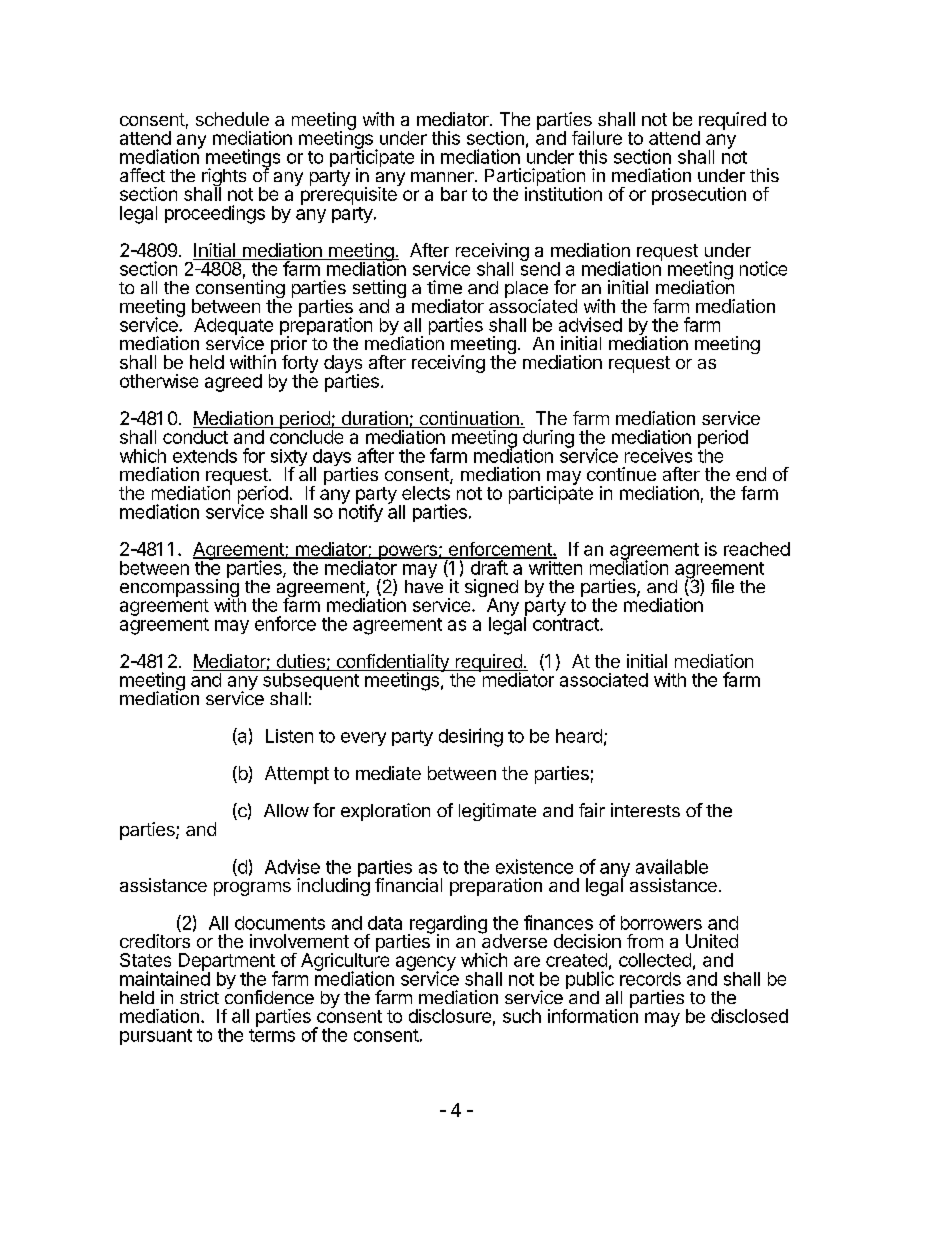  What do you see at coordinates (424, 585) in the document?
I see `have` at bounding box center [424, 585].
